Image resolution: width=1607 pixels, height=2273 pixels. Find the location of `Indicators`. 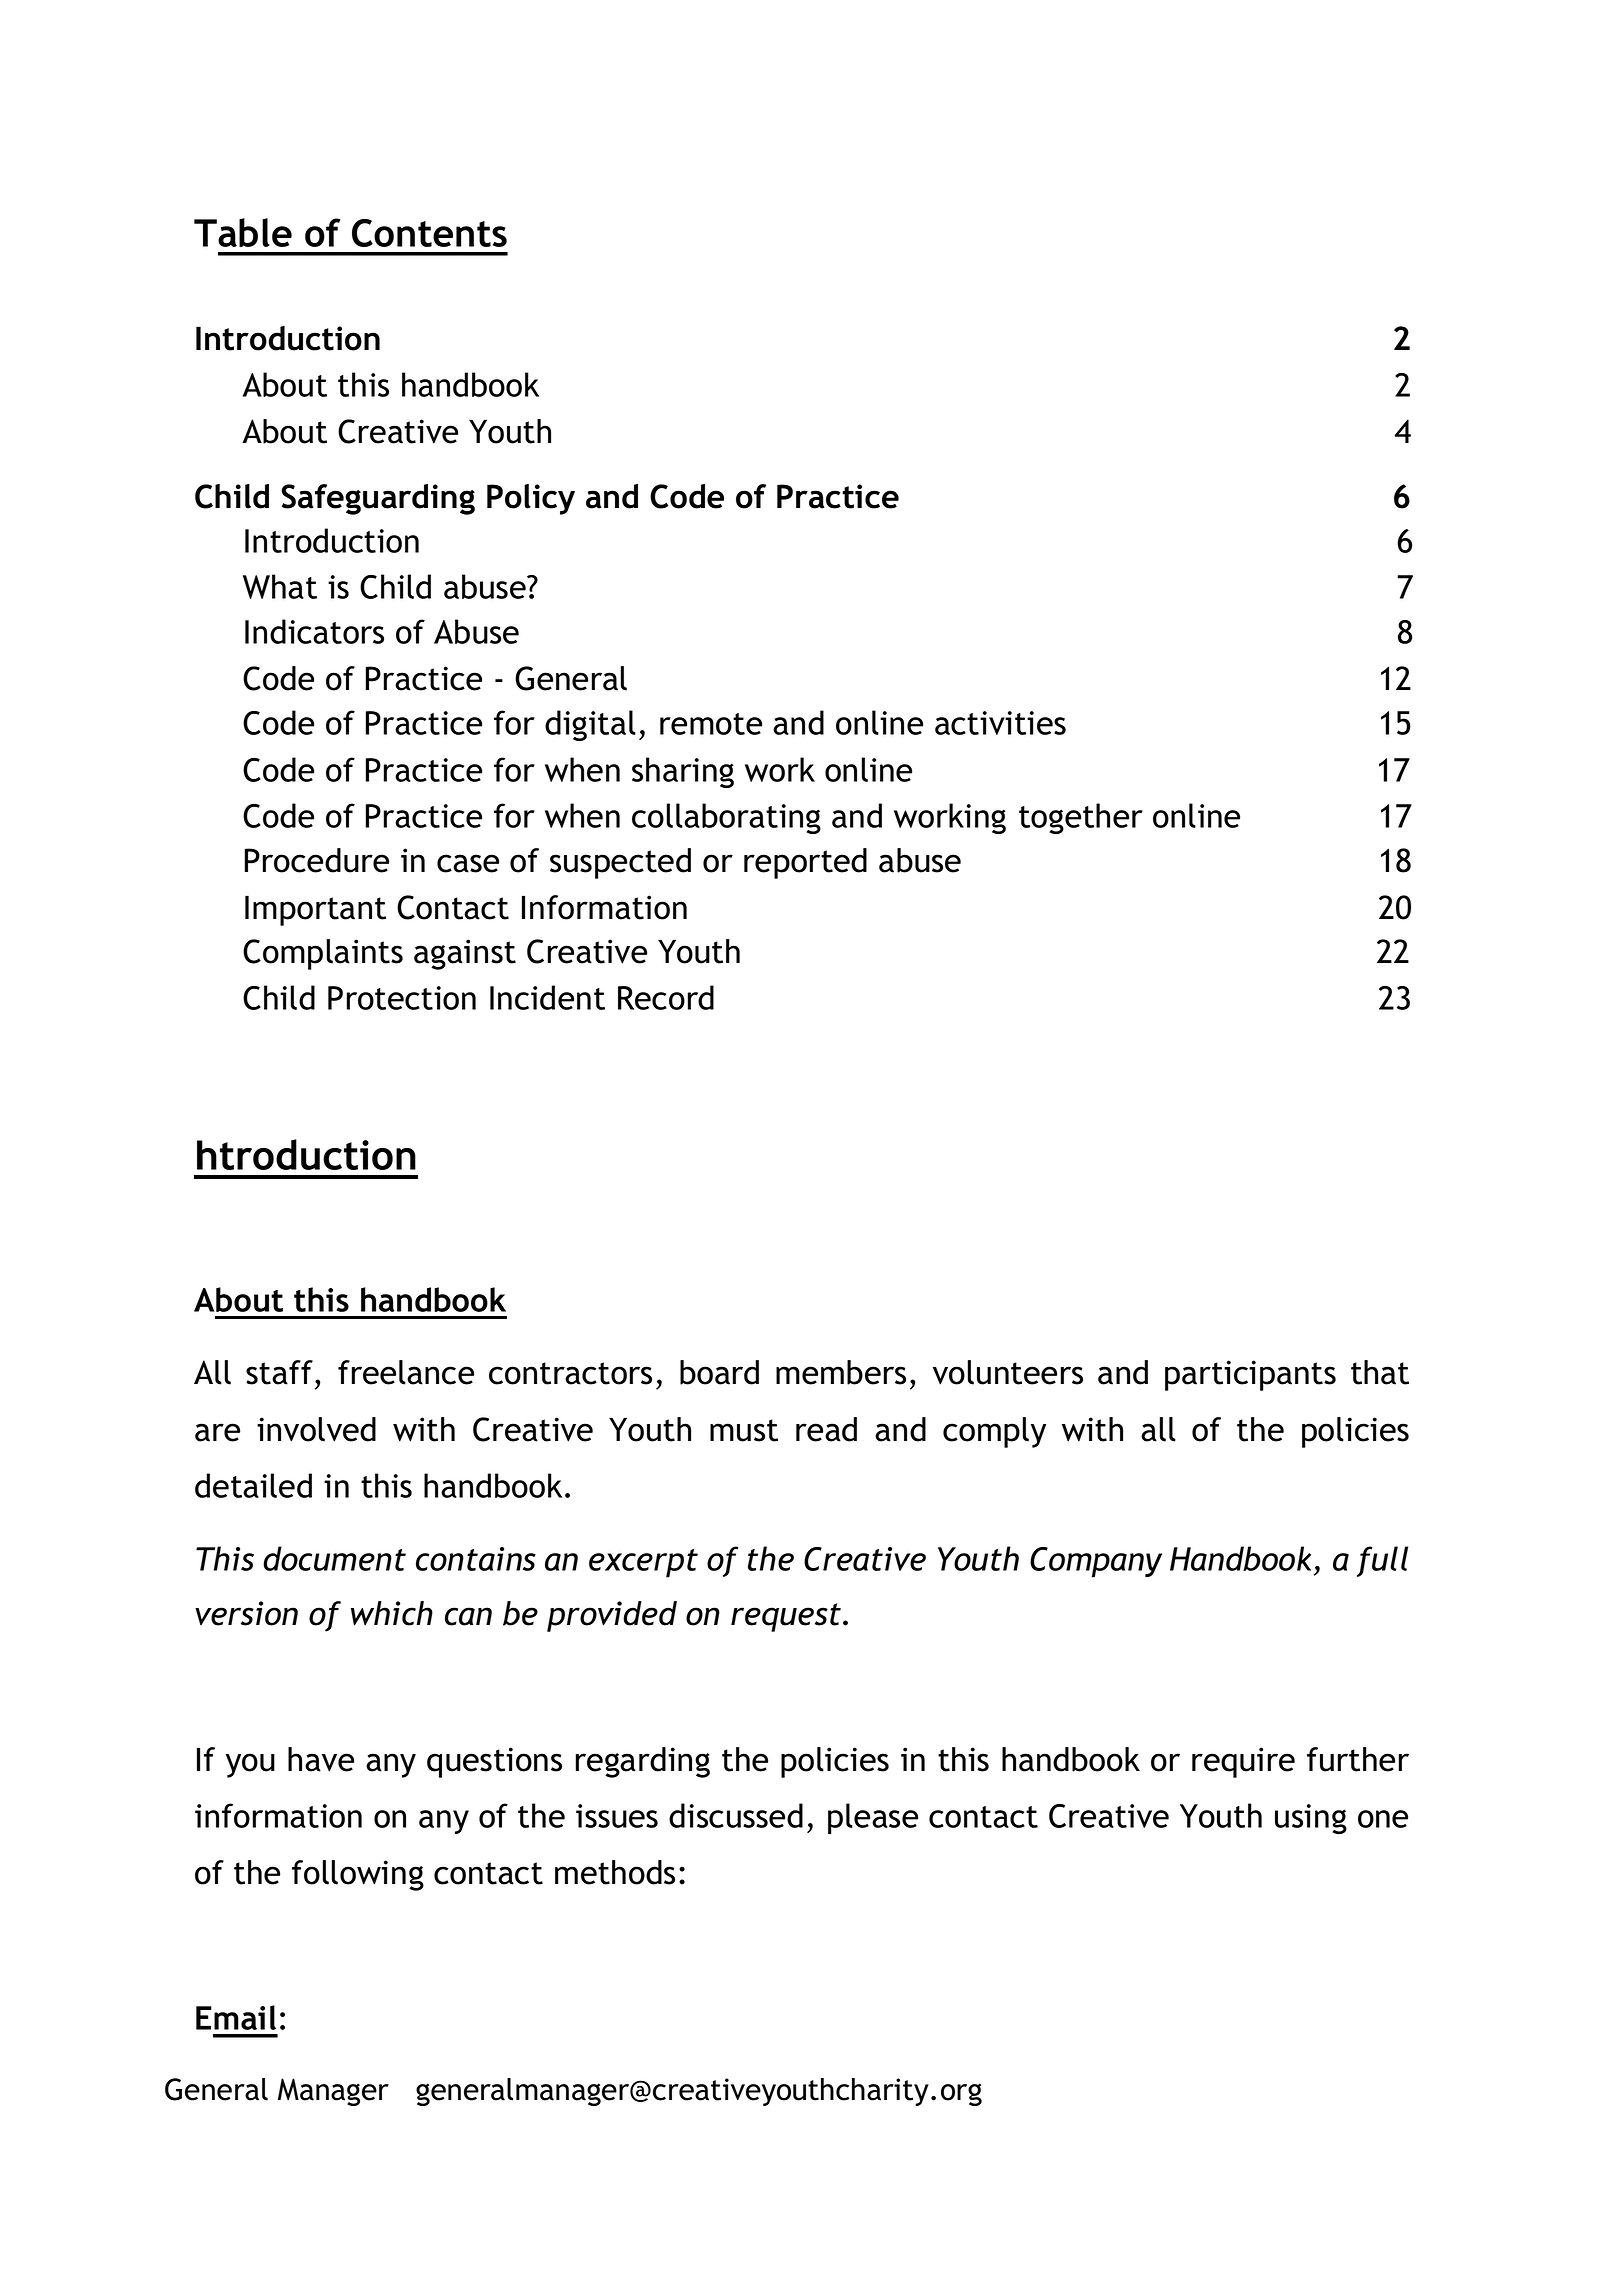

Indicators is located at coordinates (314, 631).
